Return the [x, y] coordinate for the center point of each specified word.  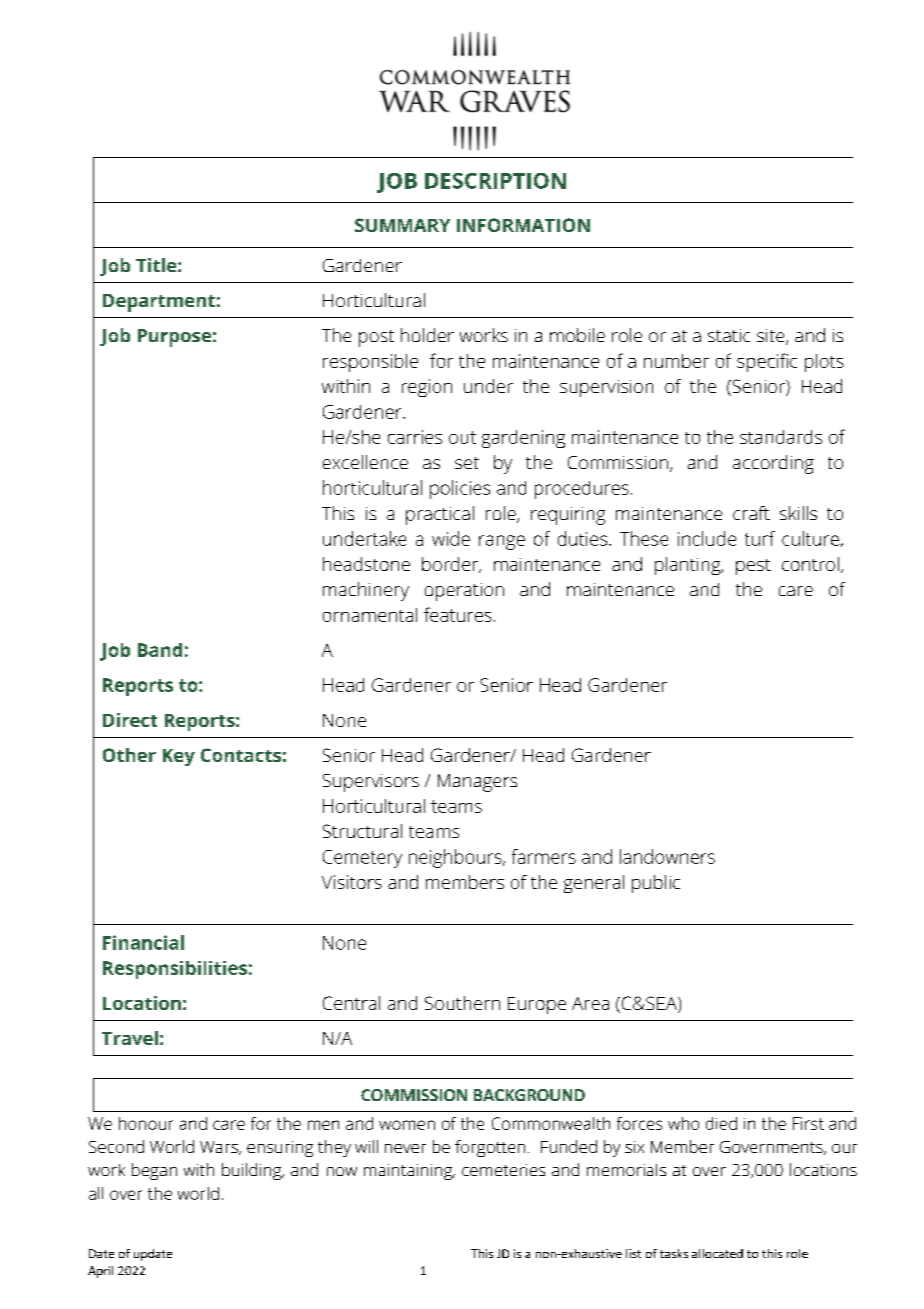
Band [160, 650]
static [729, 335]
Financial [143, 942]
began [154, 1171]
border [451, 565]
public [656, 884]
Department [159, 303]
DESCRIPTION [495, 181]
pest [753, 567]
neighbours [456, 858]
